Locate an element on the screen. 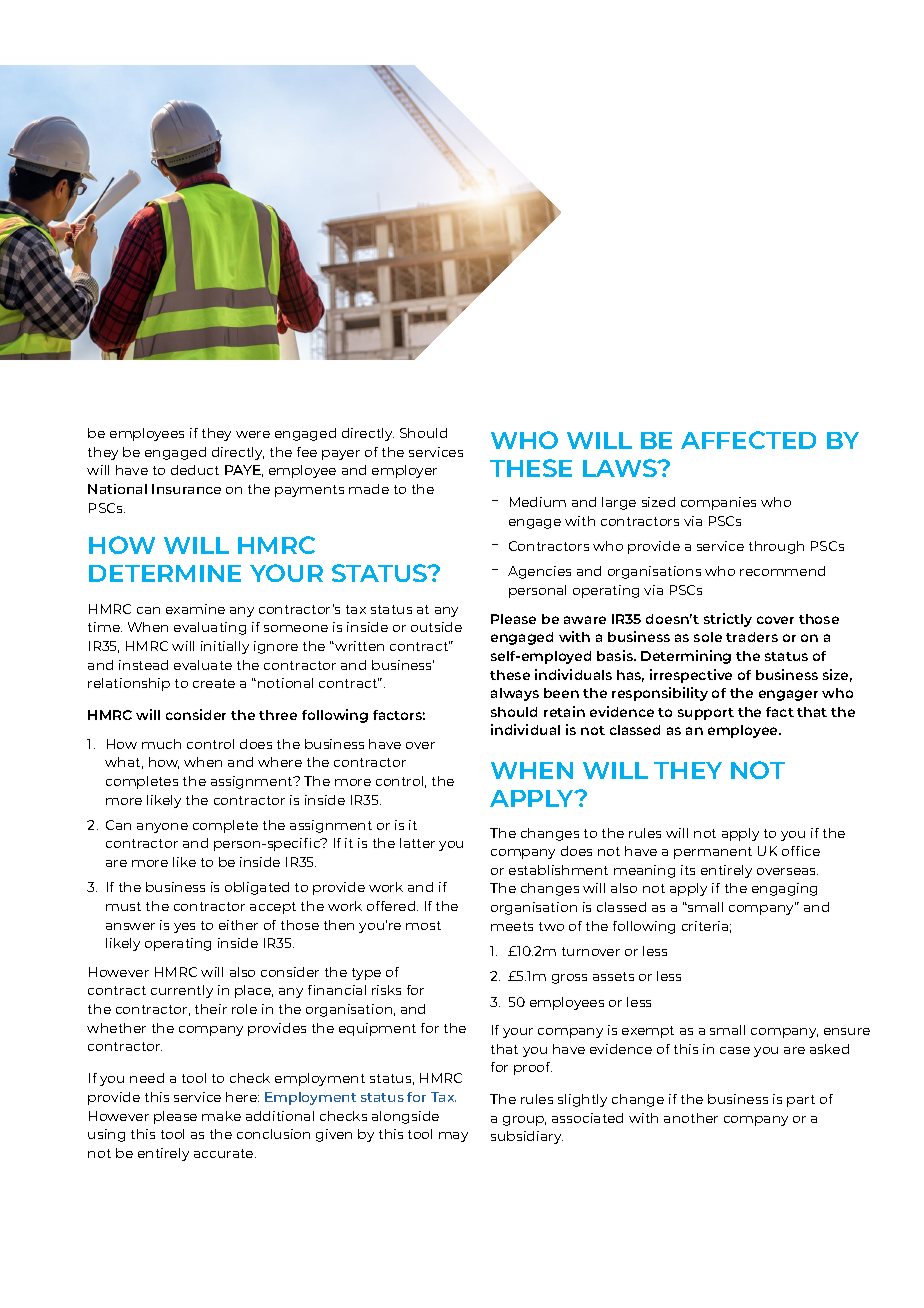 The height and width of the screenshot is (1308, 924). deduct is located at coordinates (195, 470).
